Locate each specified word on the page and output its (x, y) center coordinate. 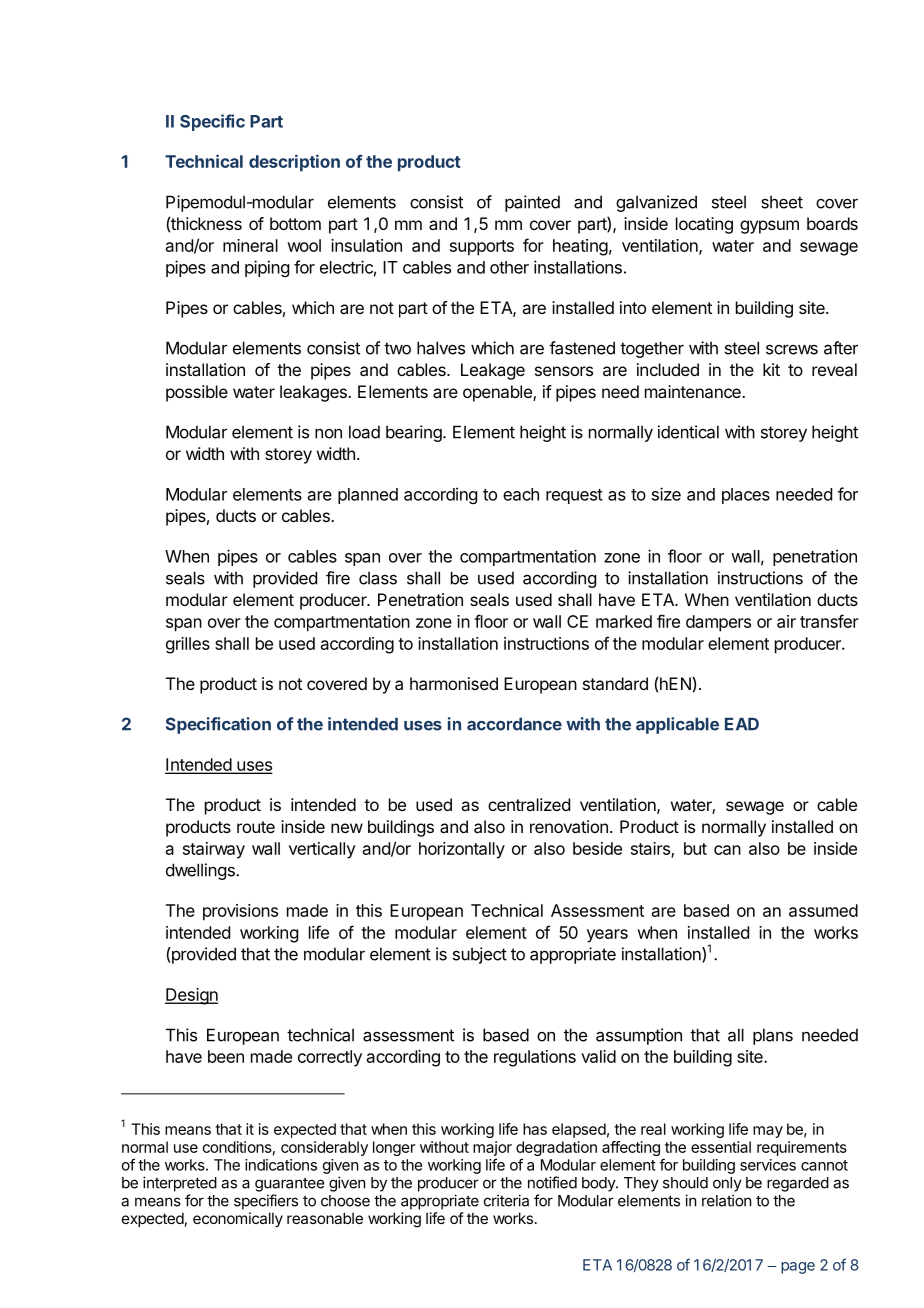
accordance (514, 724)
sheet (782, 202)
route (256, 827)
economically (238, 1219)
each (521, 494)
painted (532, 203)
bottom (295, 223)
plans (773, 1036)
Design (191, 996)
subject (480, 955)
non (328, 434)
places (746, 496)
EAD (742, 724)
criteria (506, 1200)
